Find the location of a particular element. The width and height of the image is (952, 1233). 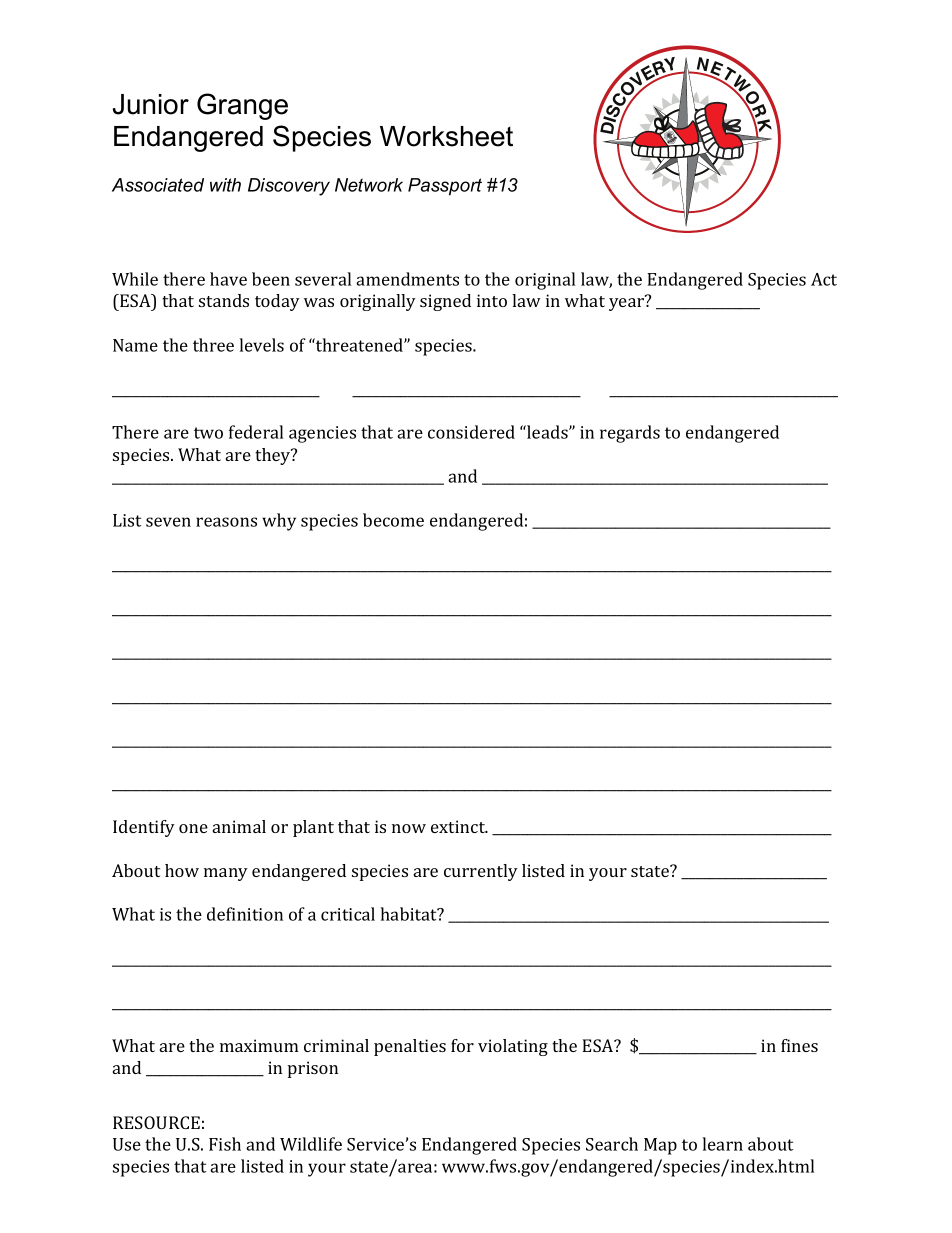

federal is located at coordinates (256, 432).
